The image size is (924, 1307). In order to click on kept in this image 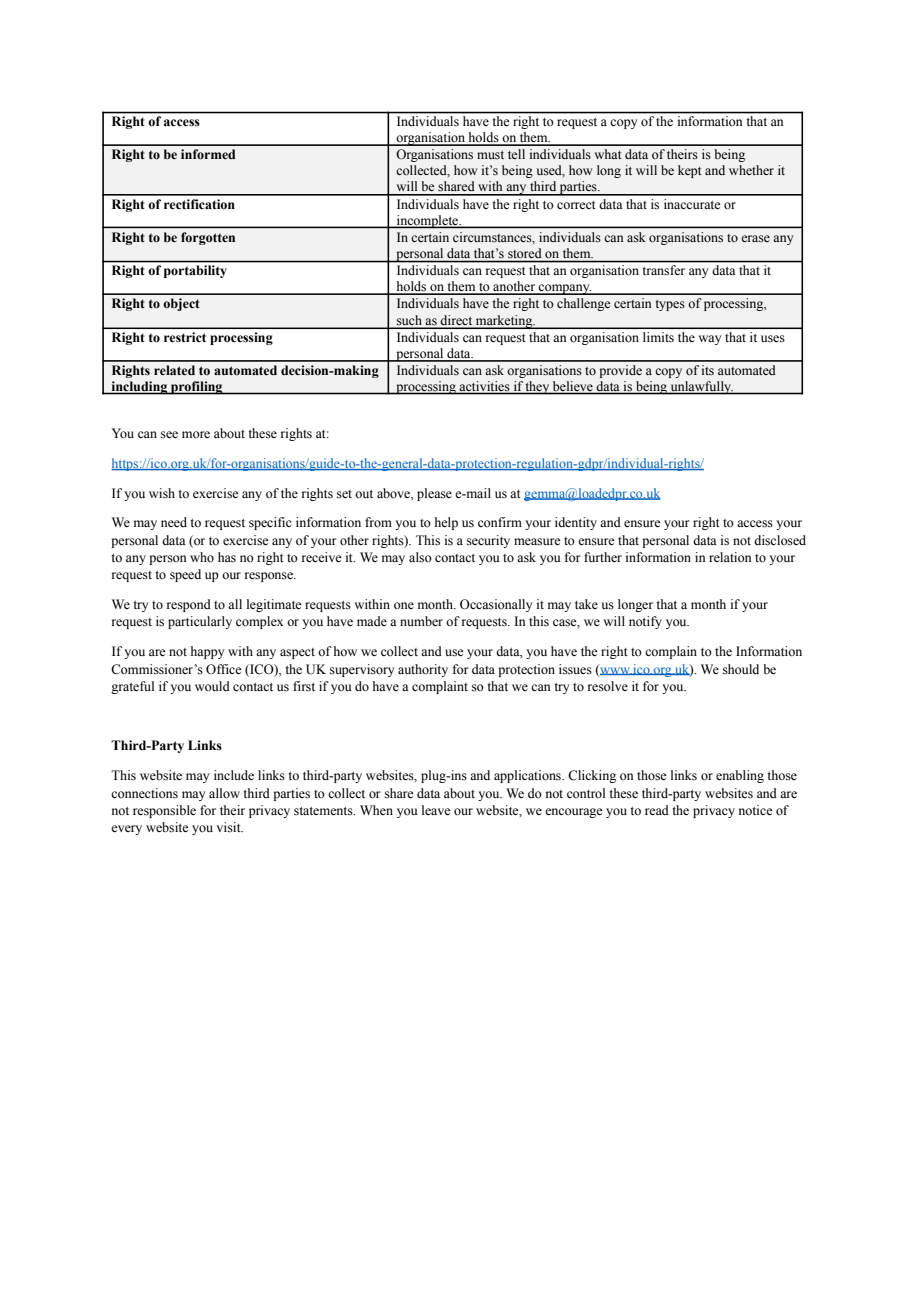, I will do `click(690, 171)`.
